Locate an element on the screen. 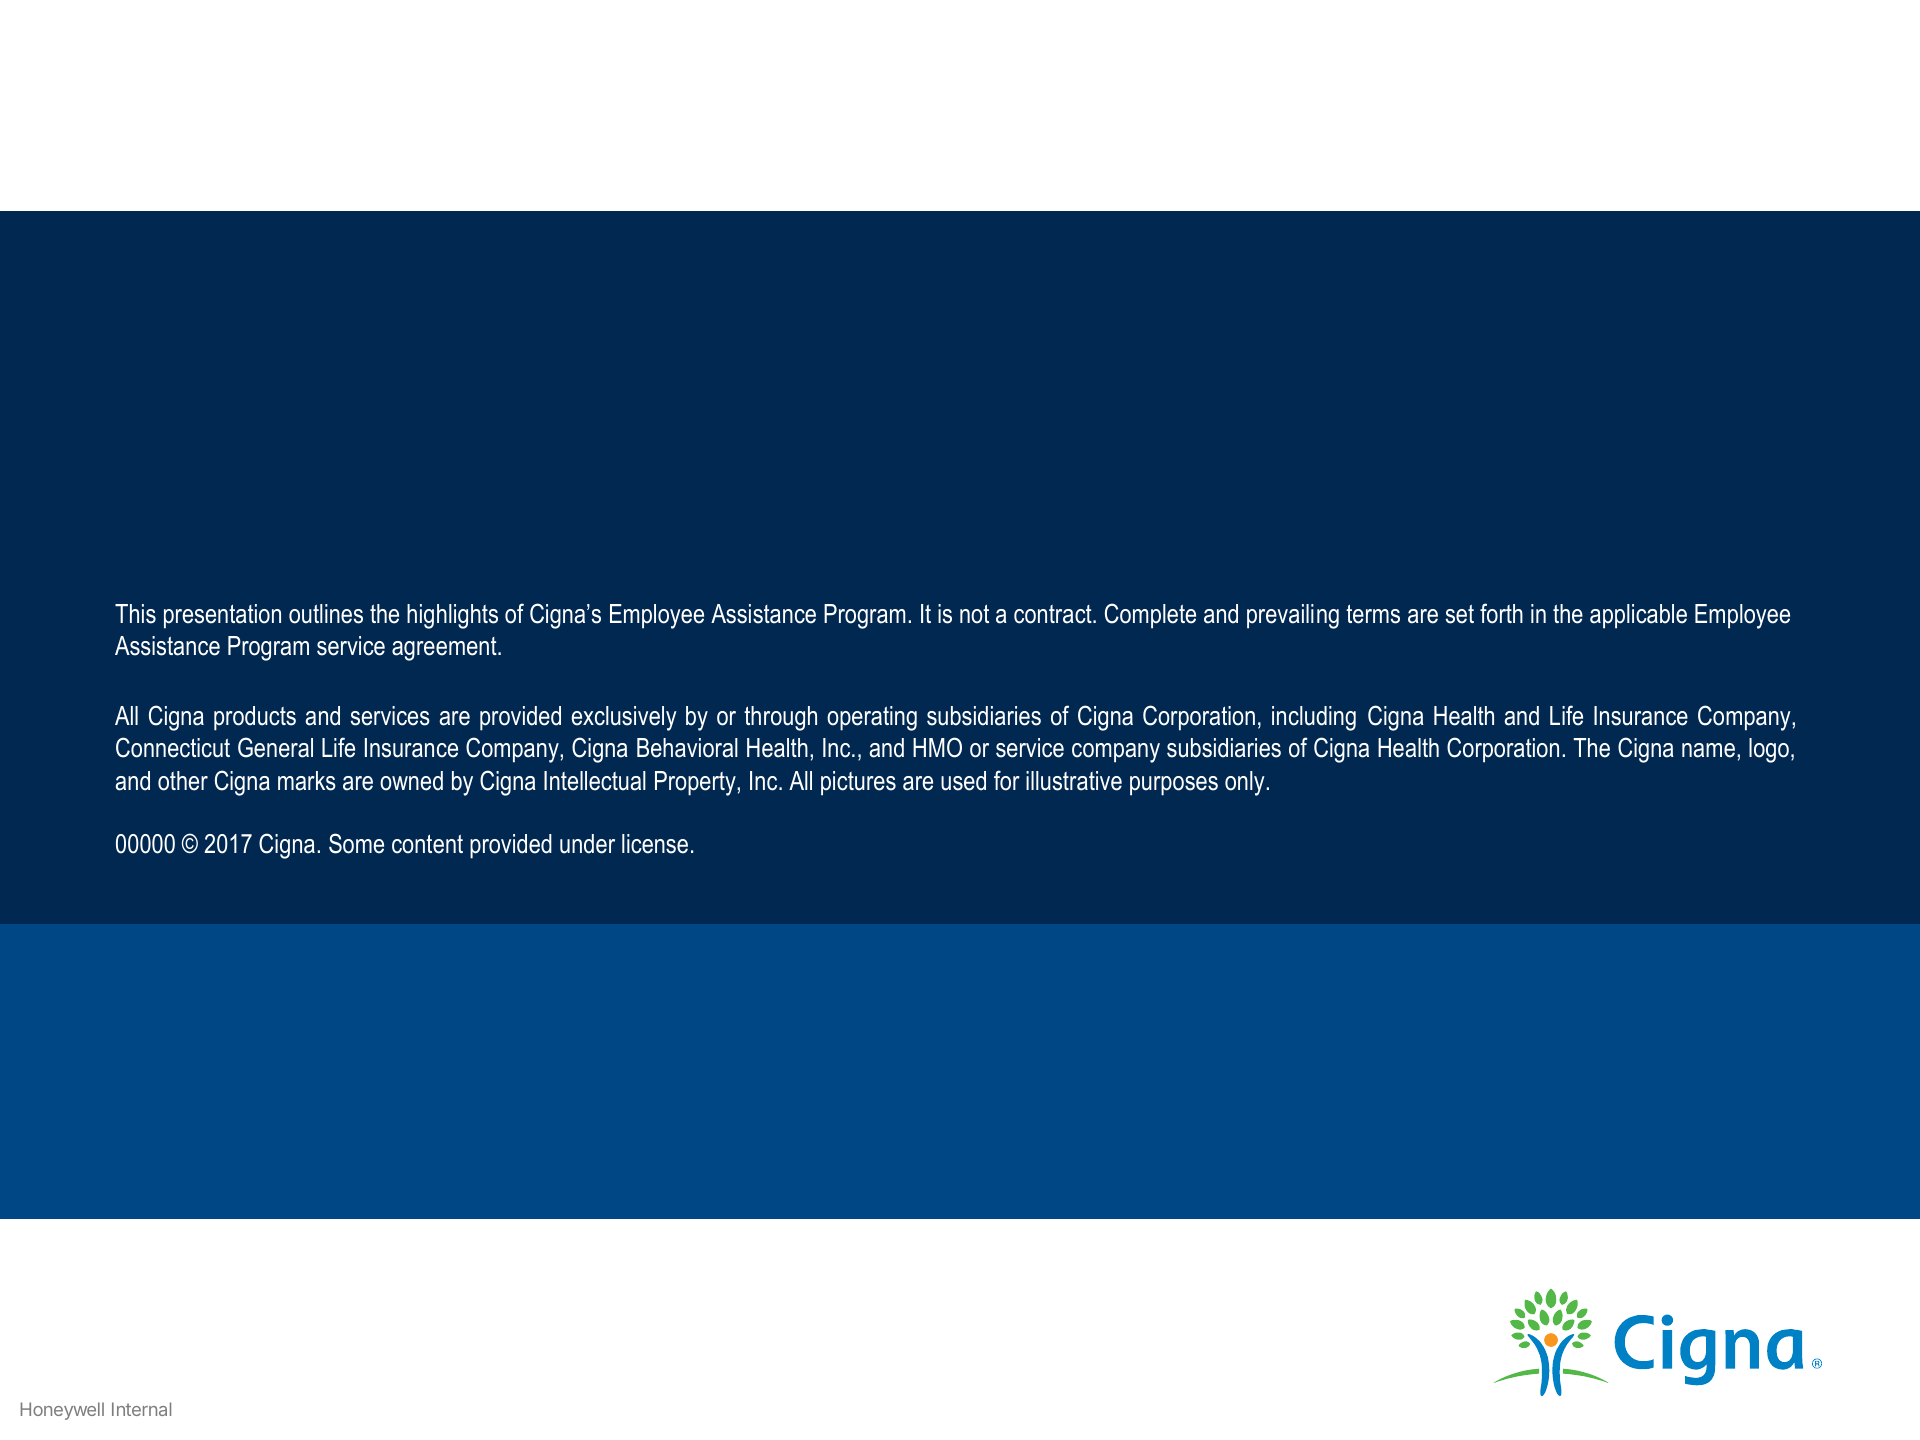 This screenshot has height=1440, width=1920. purposes is located at coordinates (1174, 786).
